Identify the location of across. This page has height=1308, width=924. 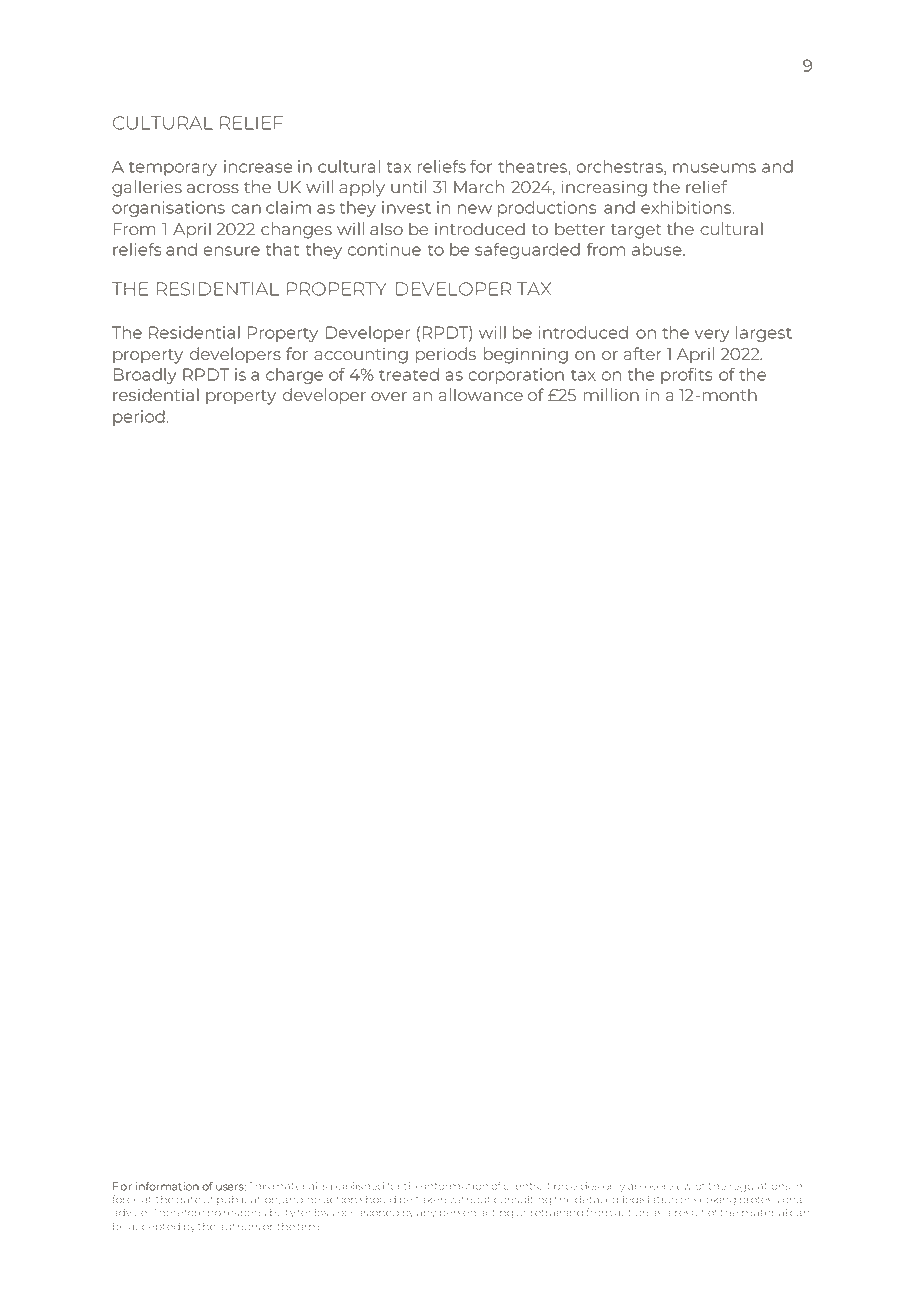
(213, 188).
